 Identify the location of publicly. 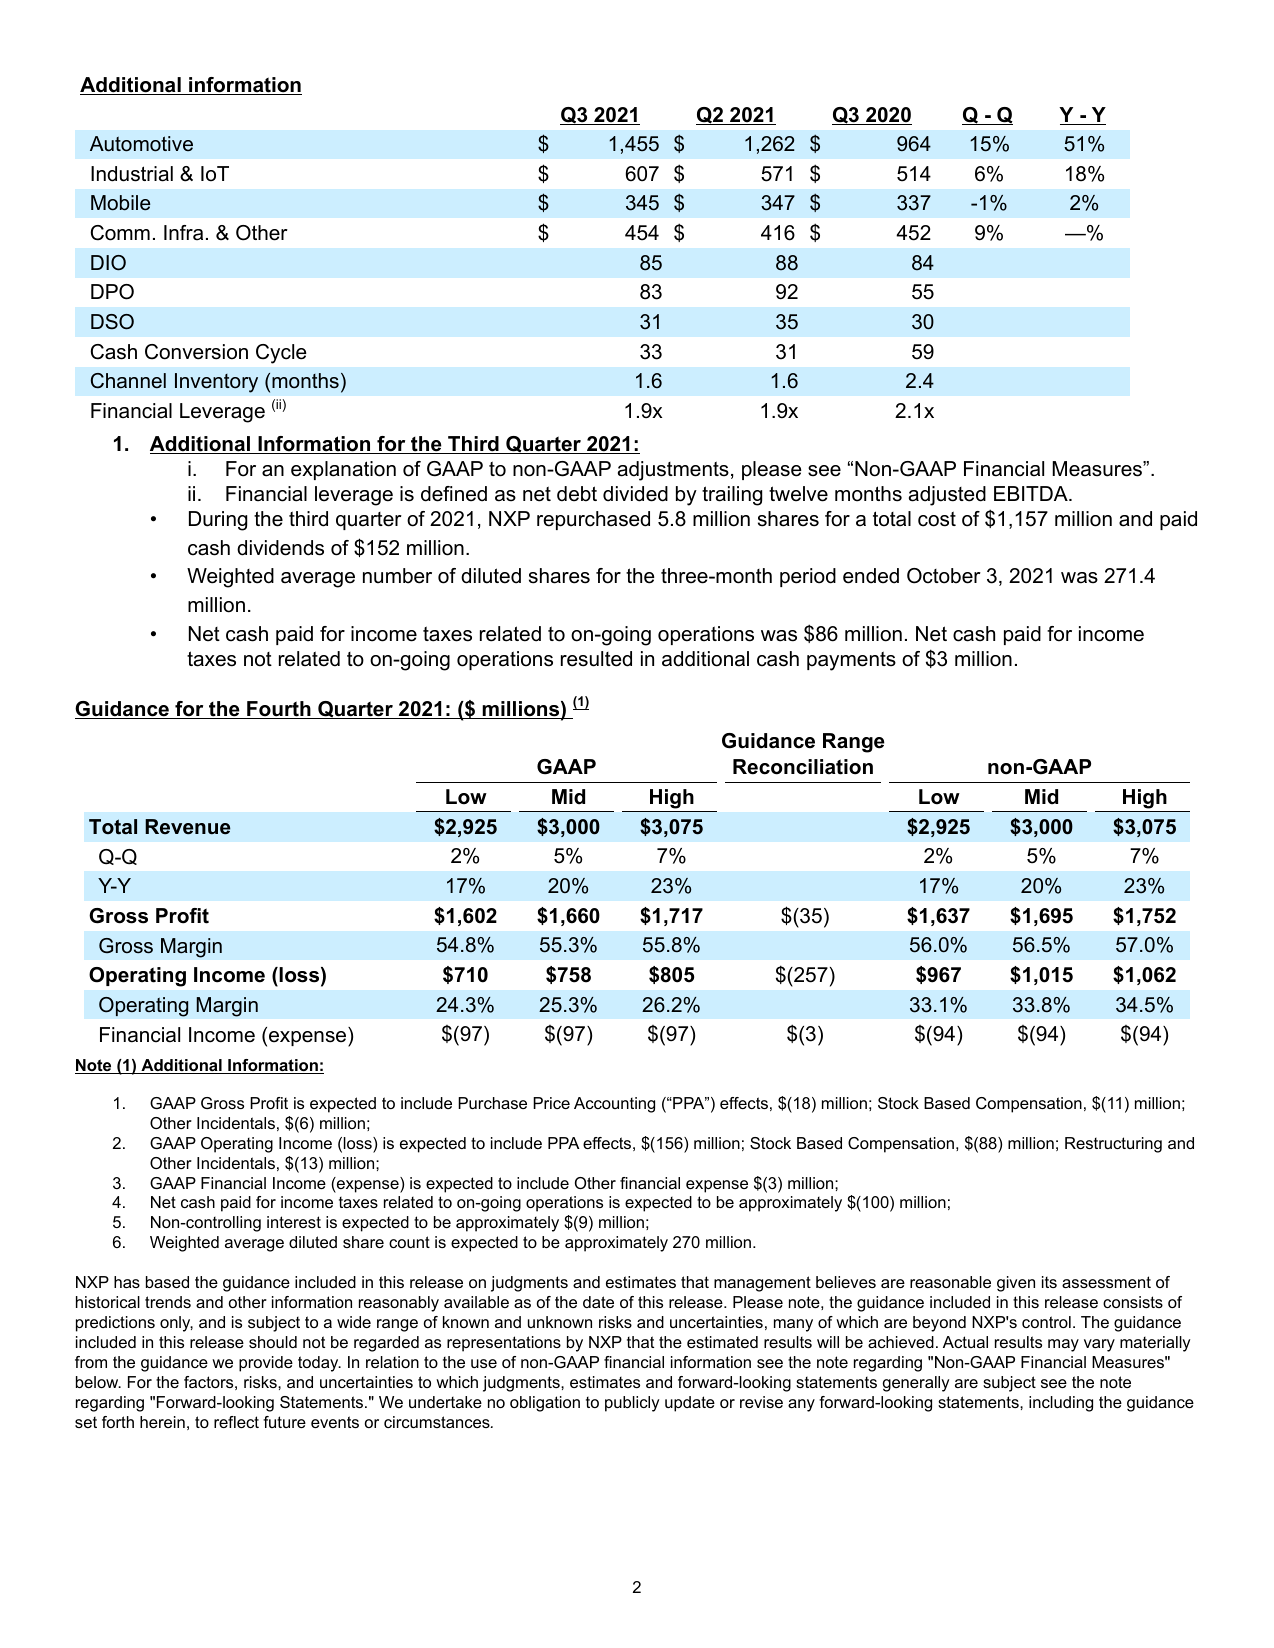
(632, 1404).
